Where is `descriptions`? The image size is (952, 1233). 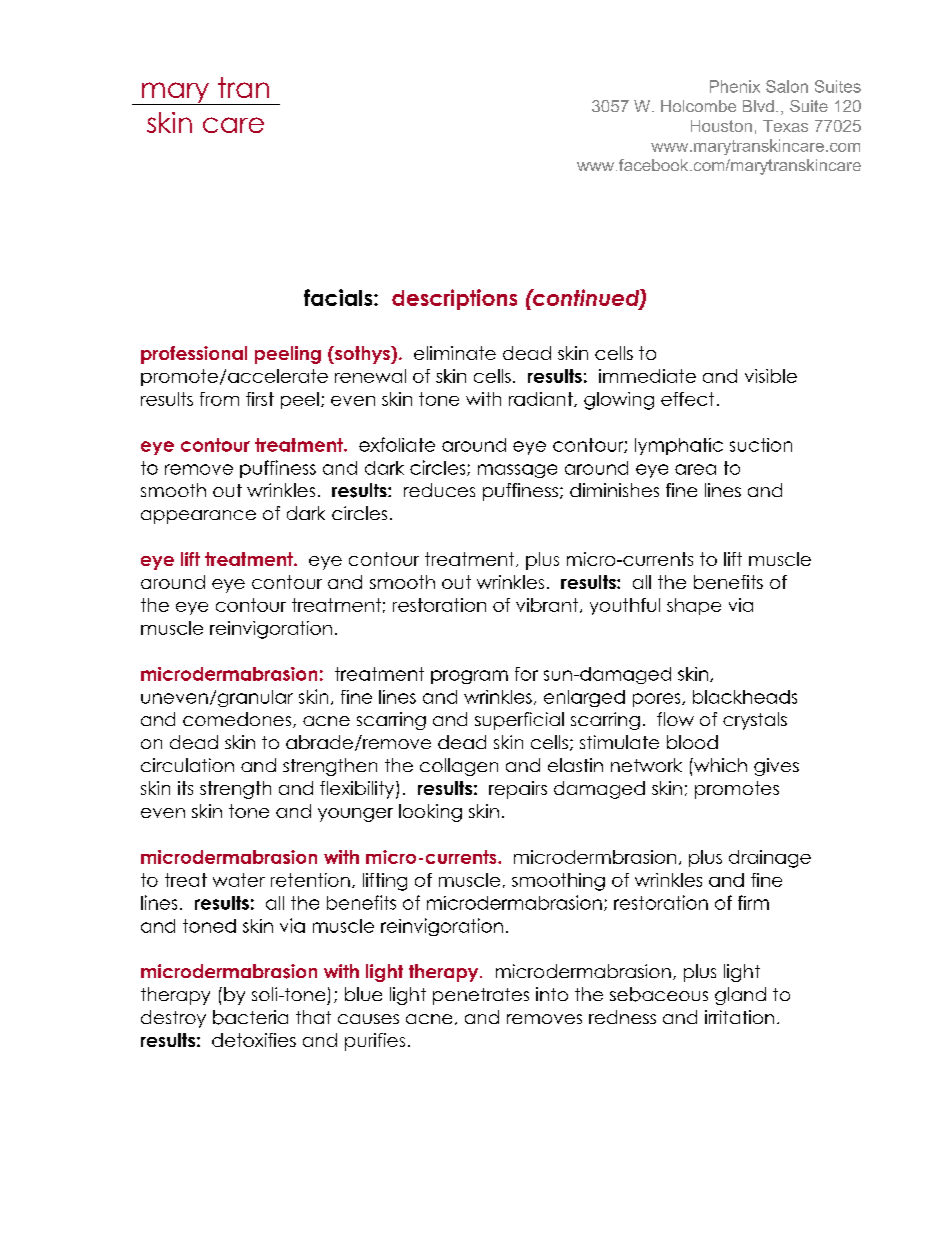
descriptions is located at coordinates (454, 299).
